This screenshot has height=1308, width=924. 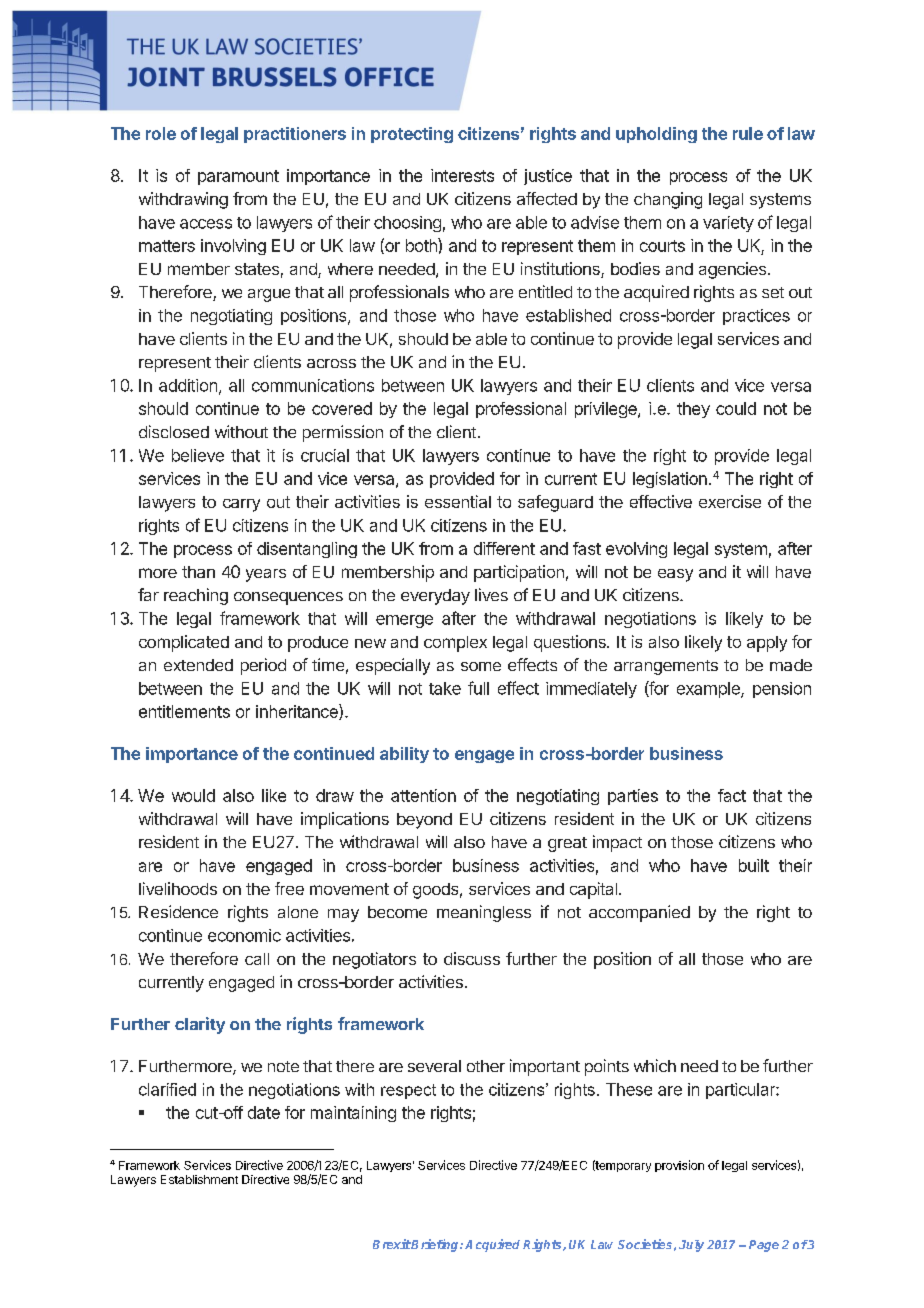 I want to click on built, so click(x=754, y=865).
